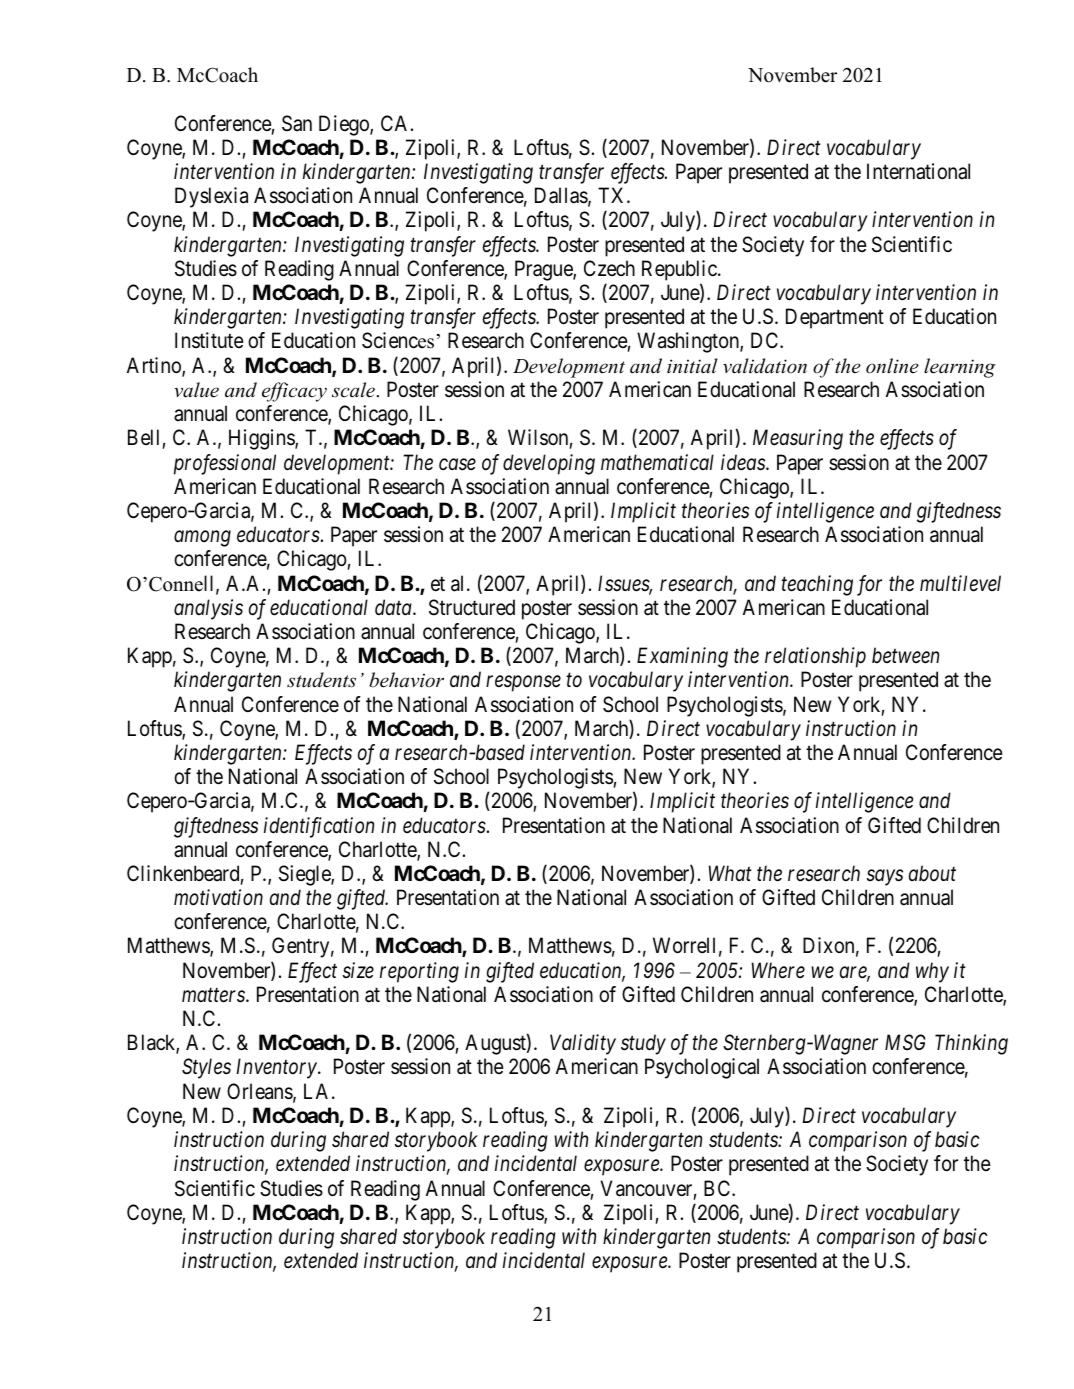 The image size is (1074, 1389). What do you see at coordinates (277, 1069) in the screenshot?
I see `Inventory` at bounding box center [277, 1069].
